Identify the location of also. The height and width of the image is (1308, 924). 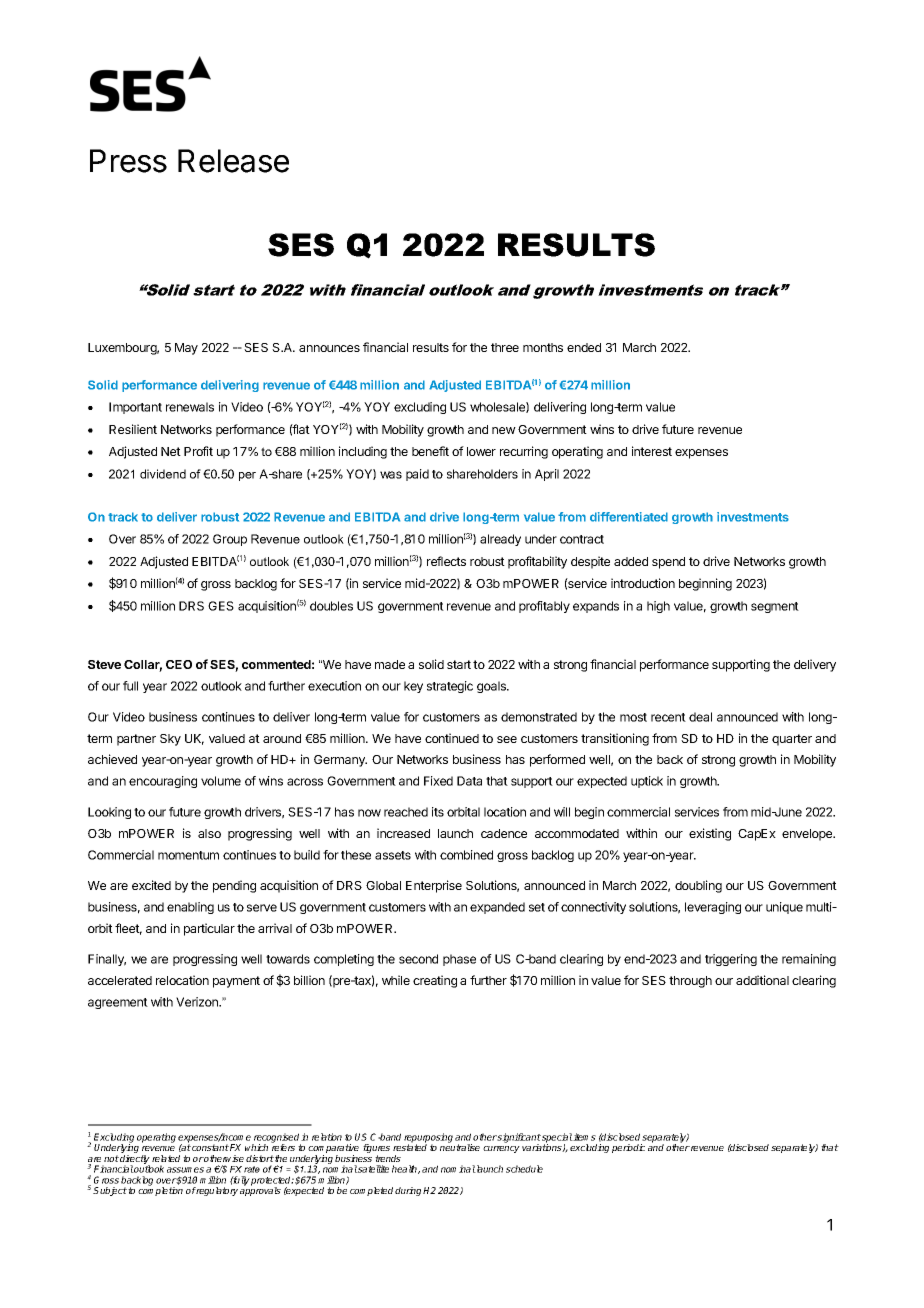
(209, 833).
